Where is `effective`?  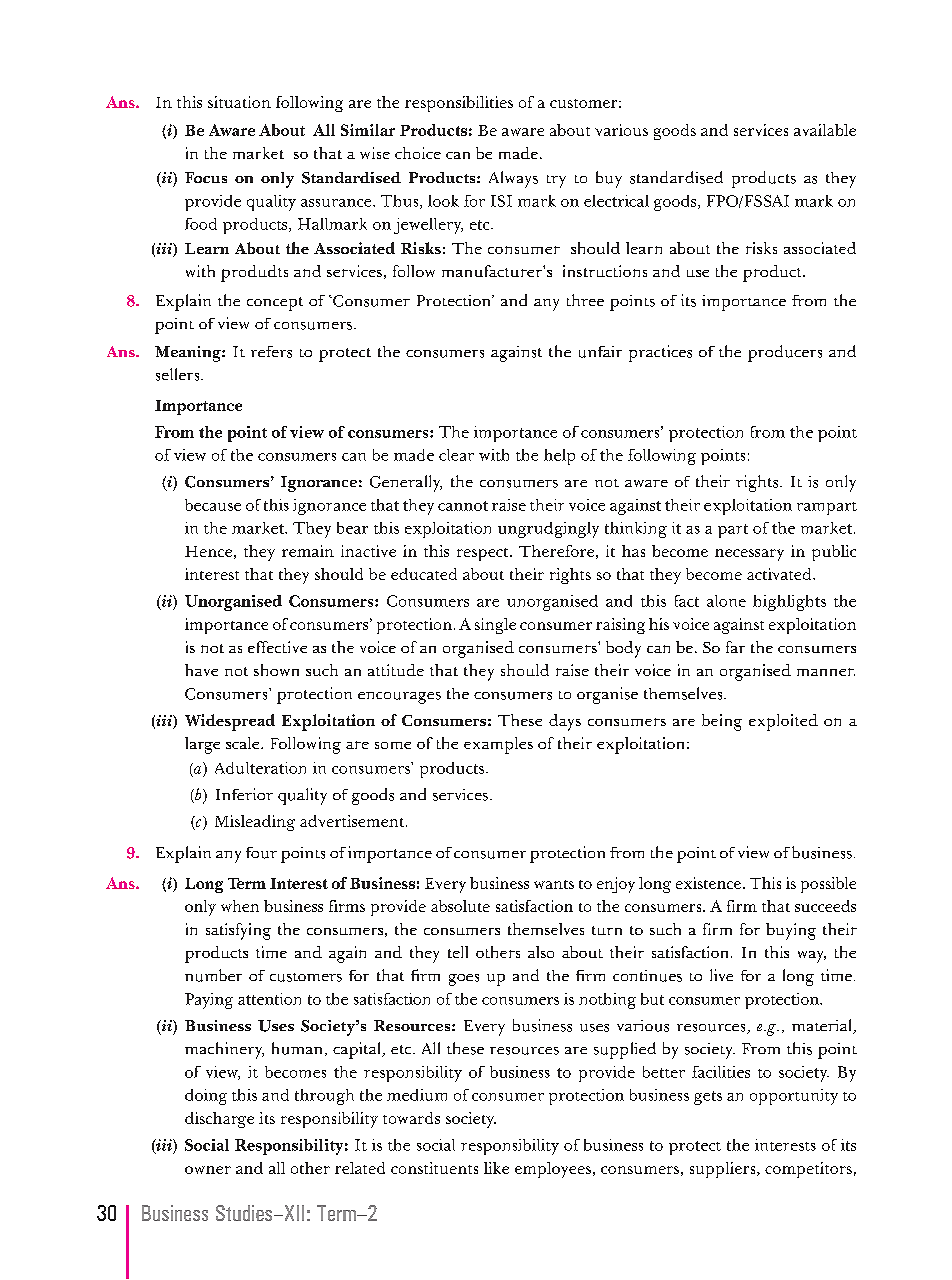
effective is located at coordinates (277, 647).
